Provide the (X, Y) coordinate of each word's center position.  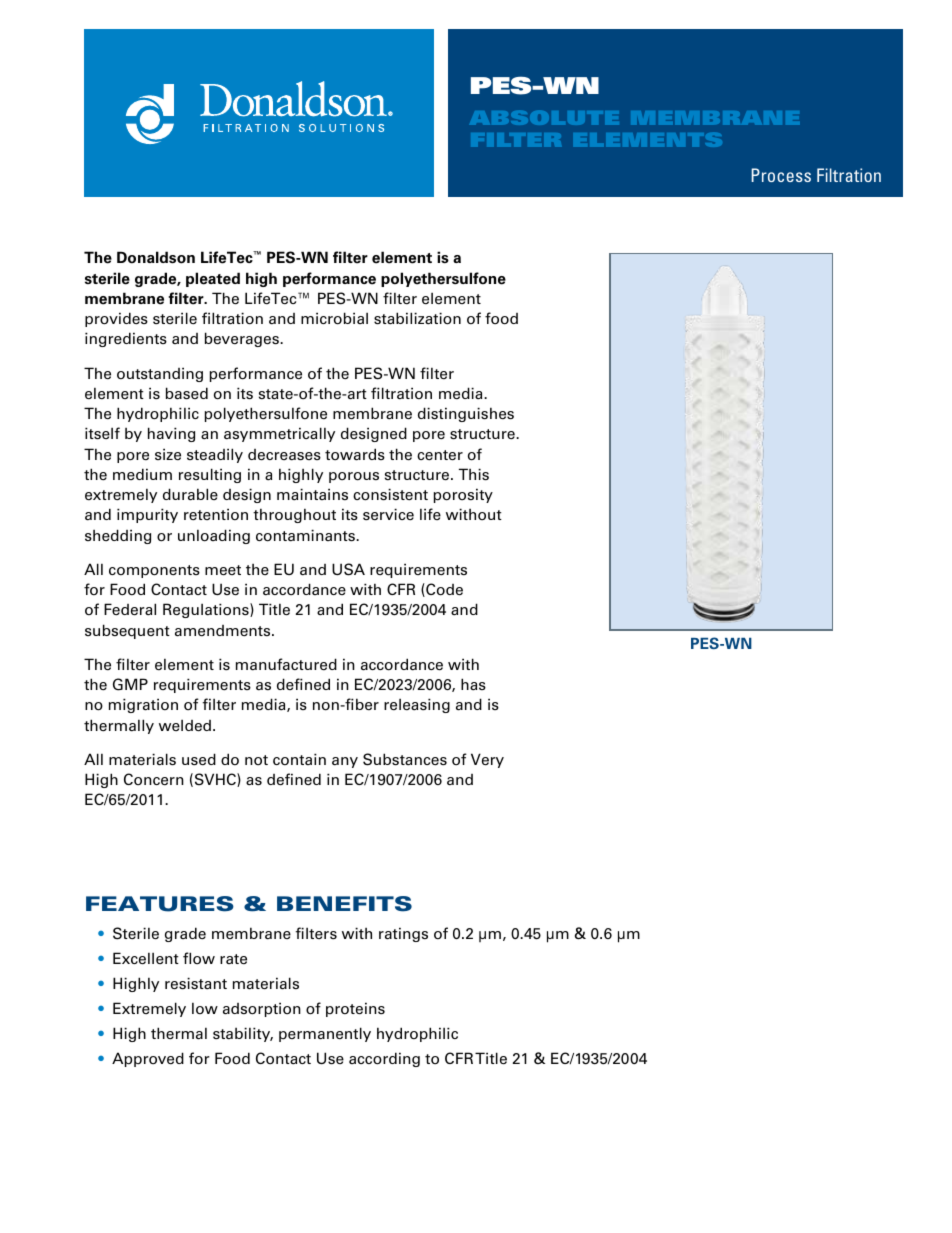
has (473, 684)
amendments (224, 631)
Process (781, 175)
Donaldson (156, 257)
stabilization (417, 318)
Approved (148, 1059)
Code (443, 590)
